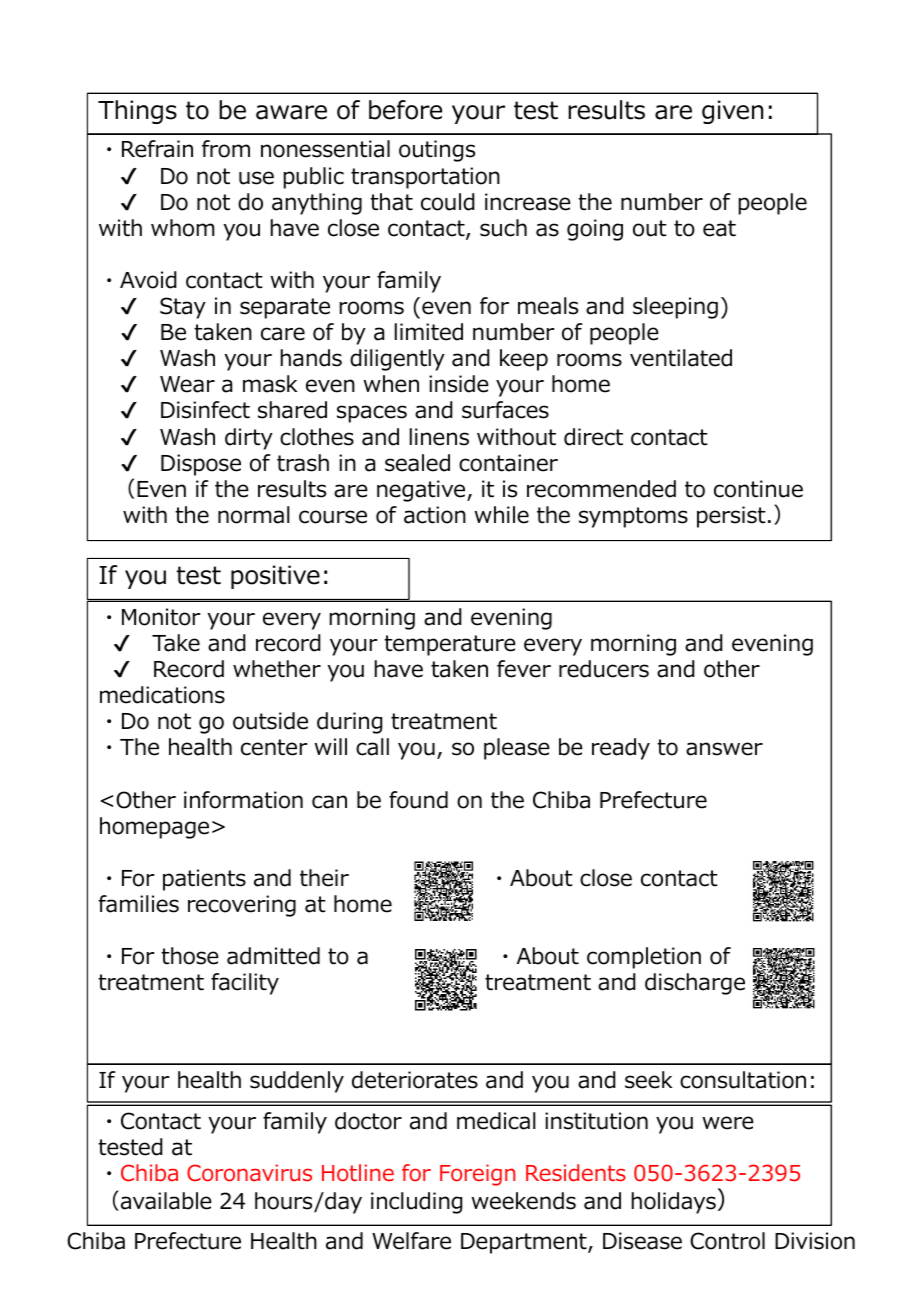 This page has width=924, height=1308. I want to click on found, so click(418, 800).
